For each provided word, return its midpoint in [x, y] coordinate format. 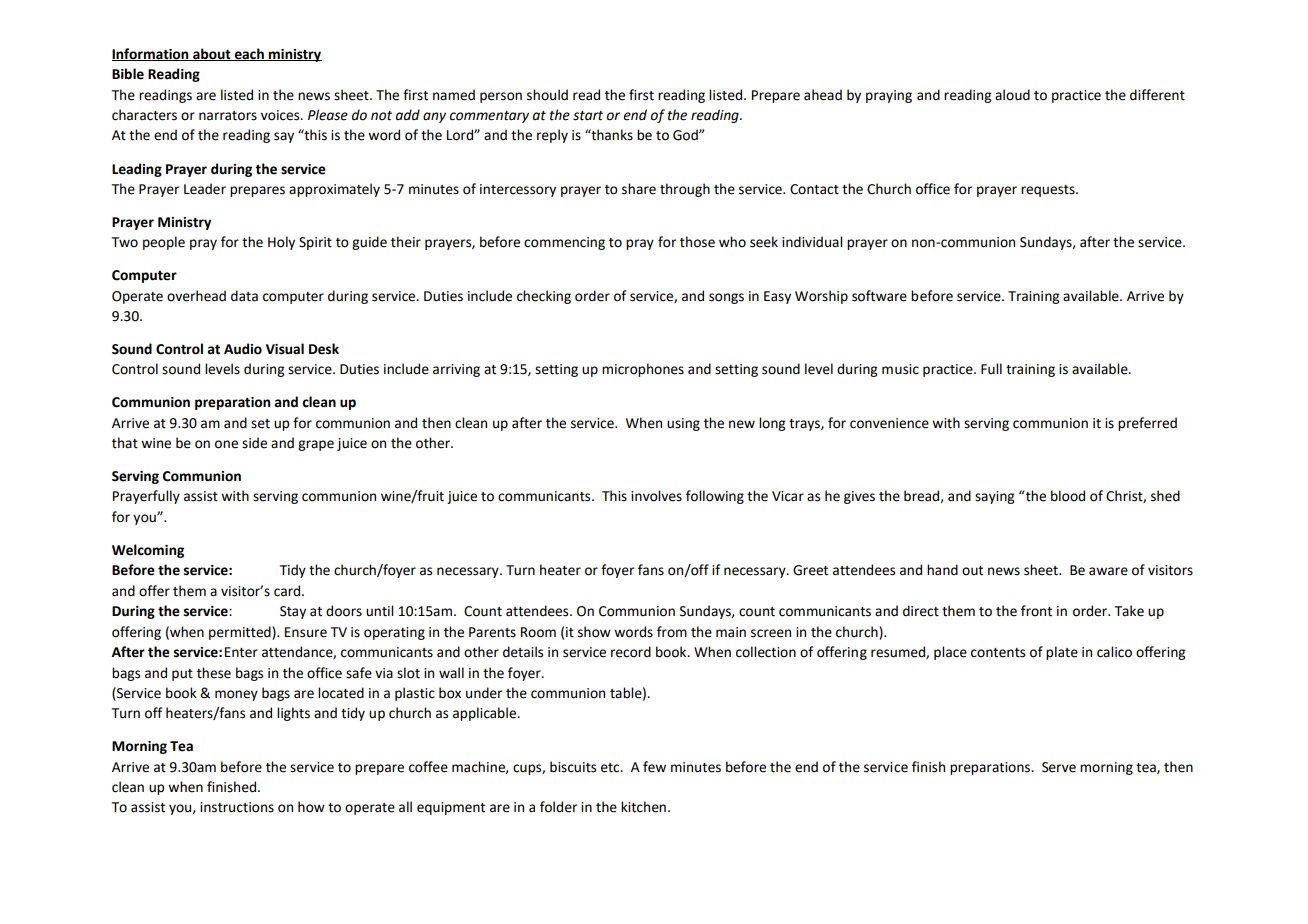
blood [1068, 496]
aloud [1012, 95]
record [631, 652]
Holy [281, 243]
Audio [243, 349]
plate [1062, 653]
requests [1049, 191]
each [249, 54]
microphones [643, 370]
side [254, 443]
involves [656, 496]
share [639, 189]
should [547, 95]
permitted [241, 633]
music [900, 369]
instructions [237, 807]
